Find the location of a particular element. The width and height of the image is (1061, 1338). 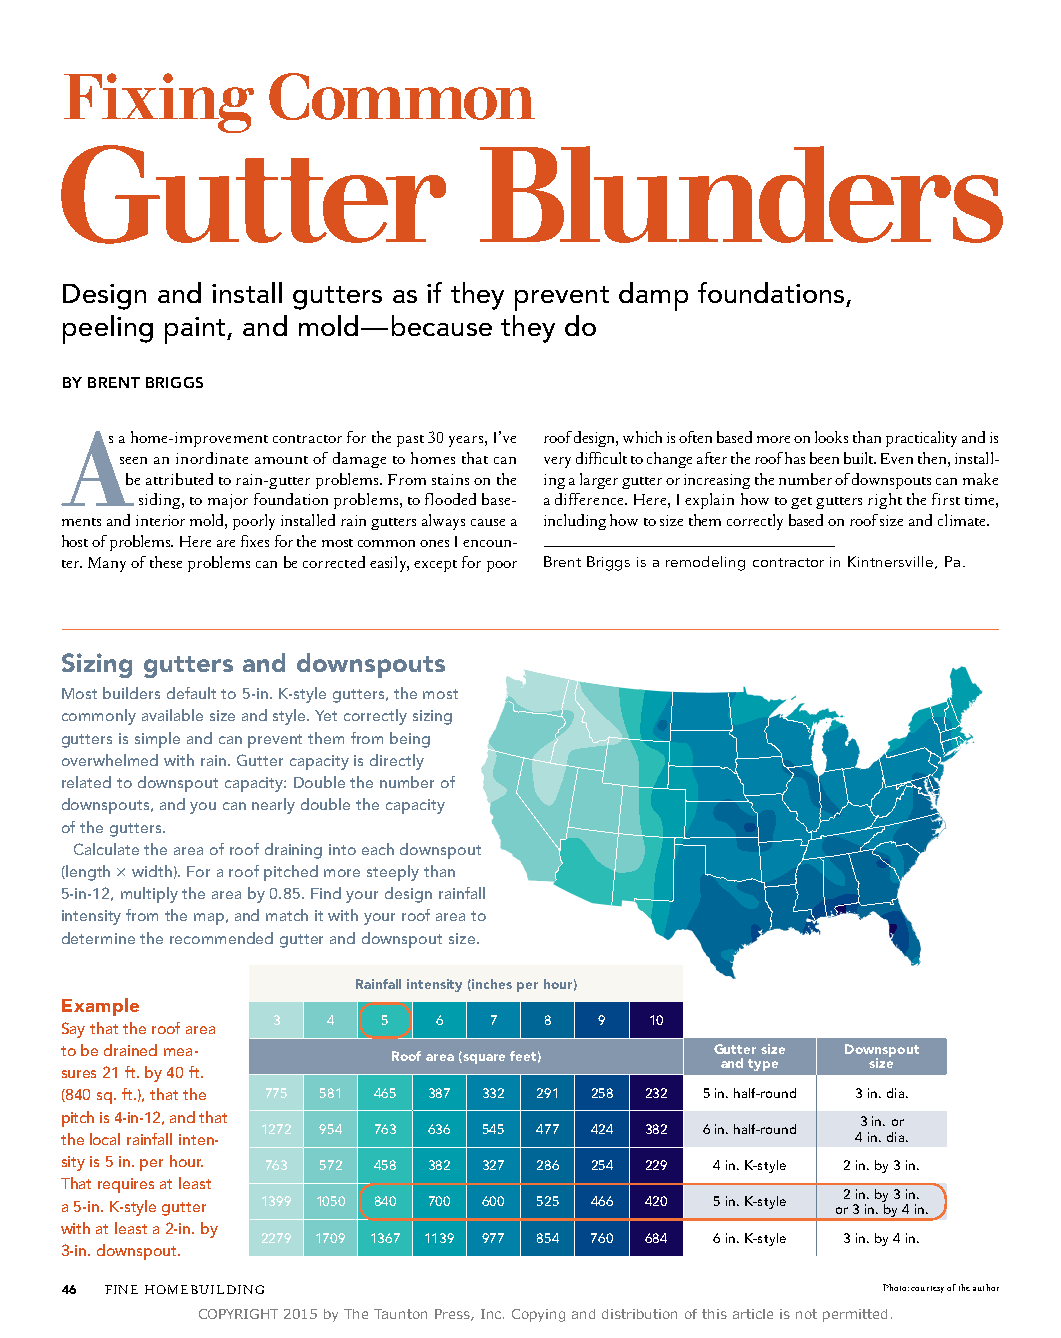

damp is located at coordinates (653, 296).
